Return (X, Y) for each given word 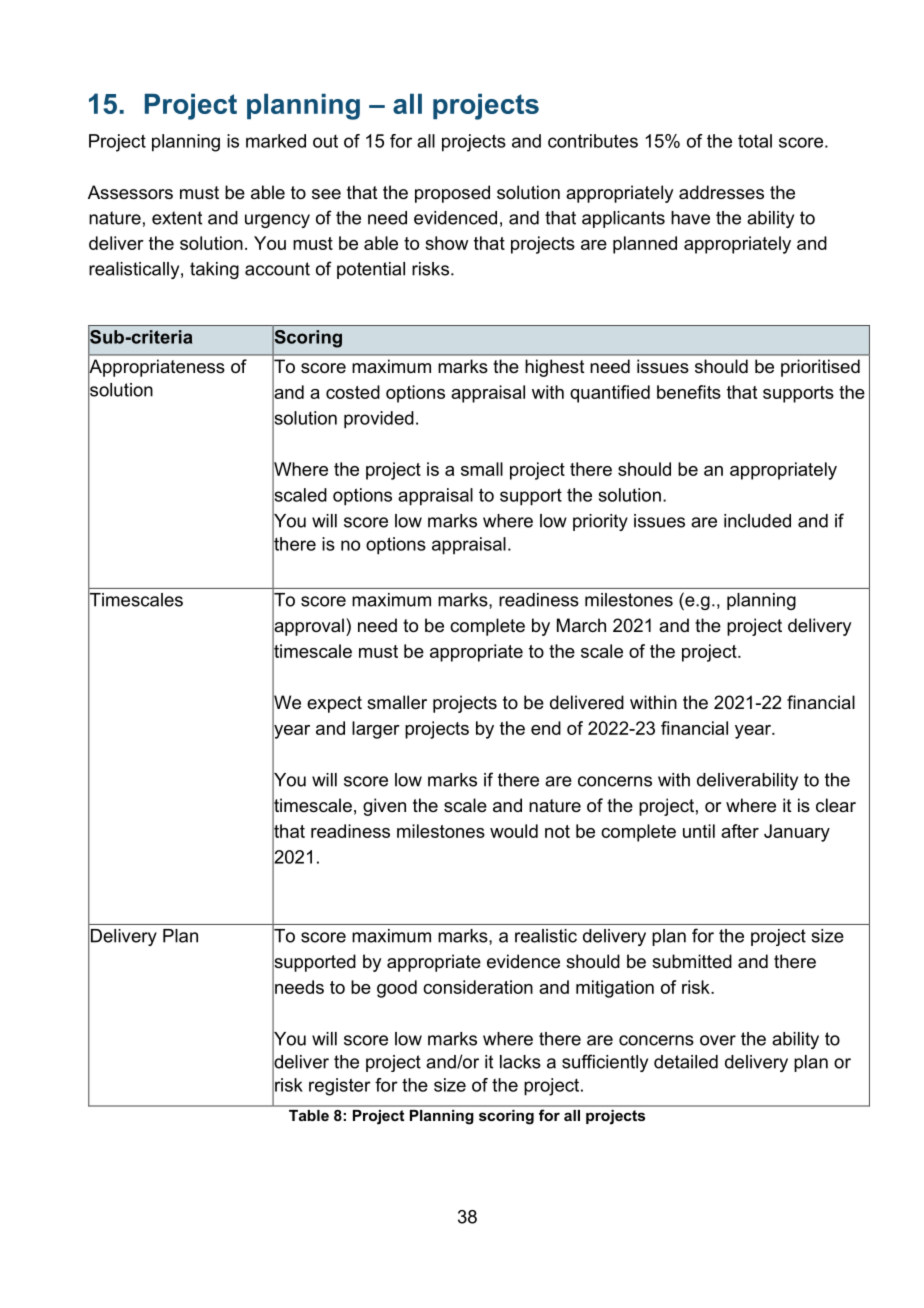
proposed (452, 194)
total (755, 141)
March (581, 625)
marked (276, 141)
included (757, 521)
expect (334, 704)
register (340, 1087)
